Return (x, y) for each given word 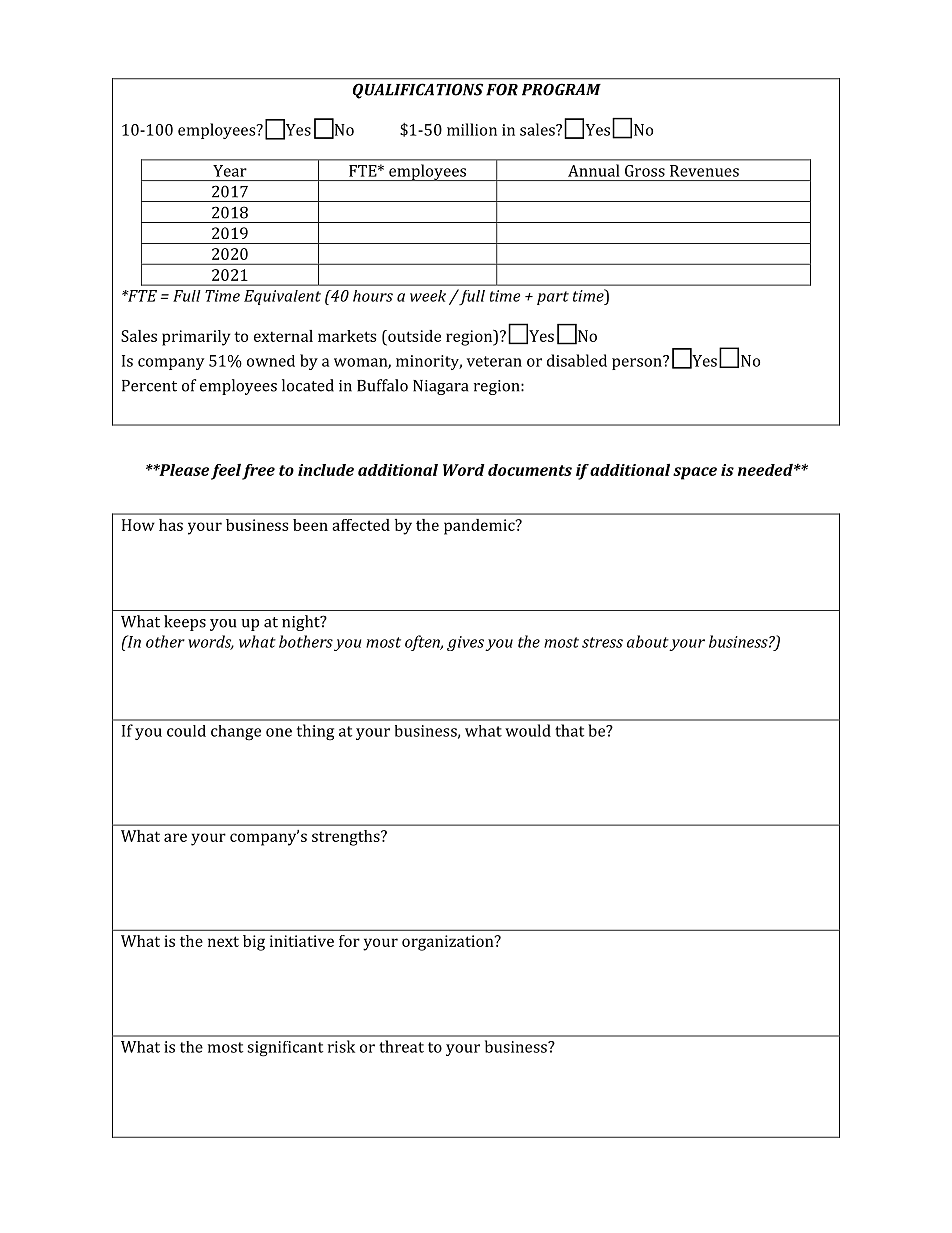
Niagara (440, 387)
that (569, 730)
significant (285, 1049)
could (186, 731)
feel (226, 472)
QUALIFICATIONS (418, 91)
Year (230, 171)
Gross (645, 171)
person (638, 363)
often (423, 643)
